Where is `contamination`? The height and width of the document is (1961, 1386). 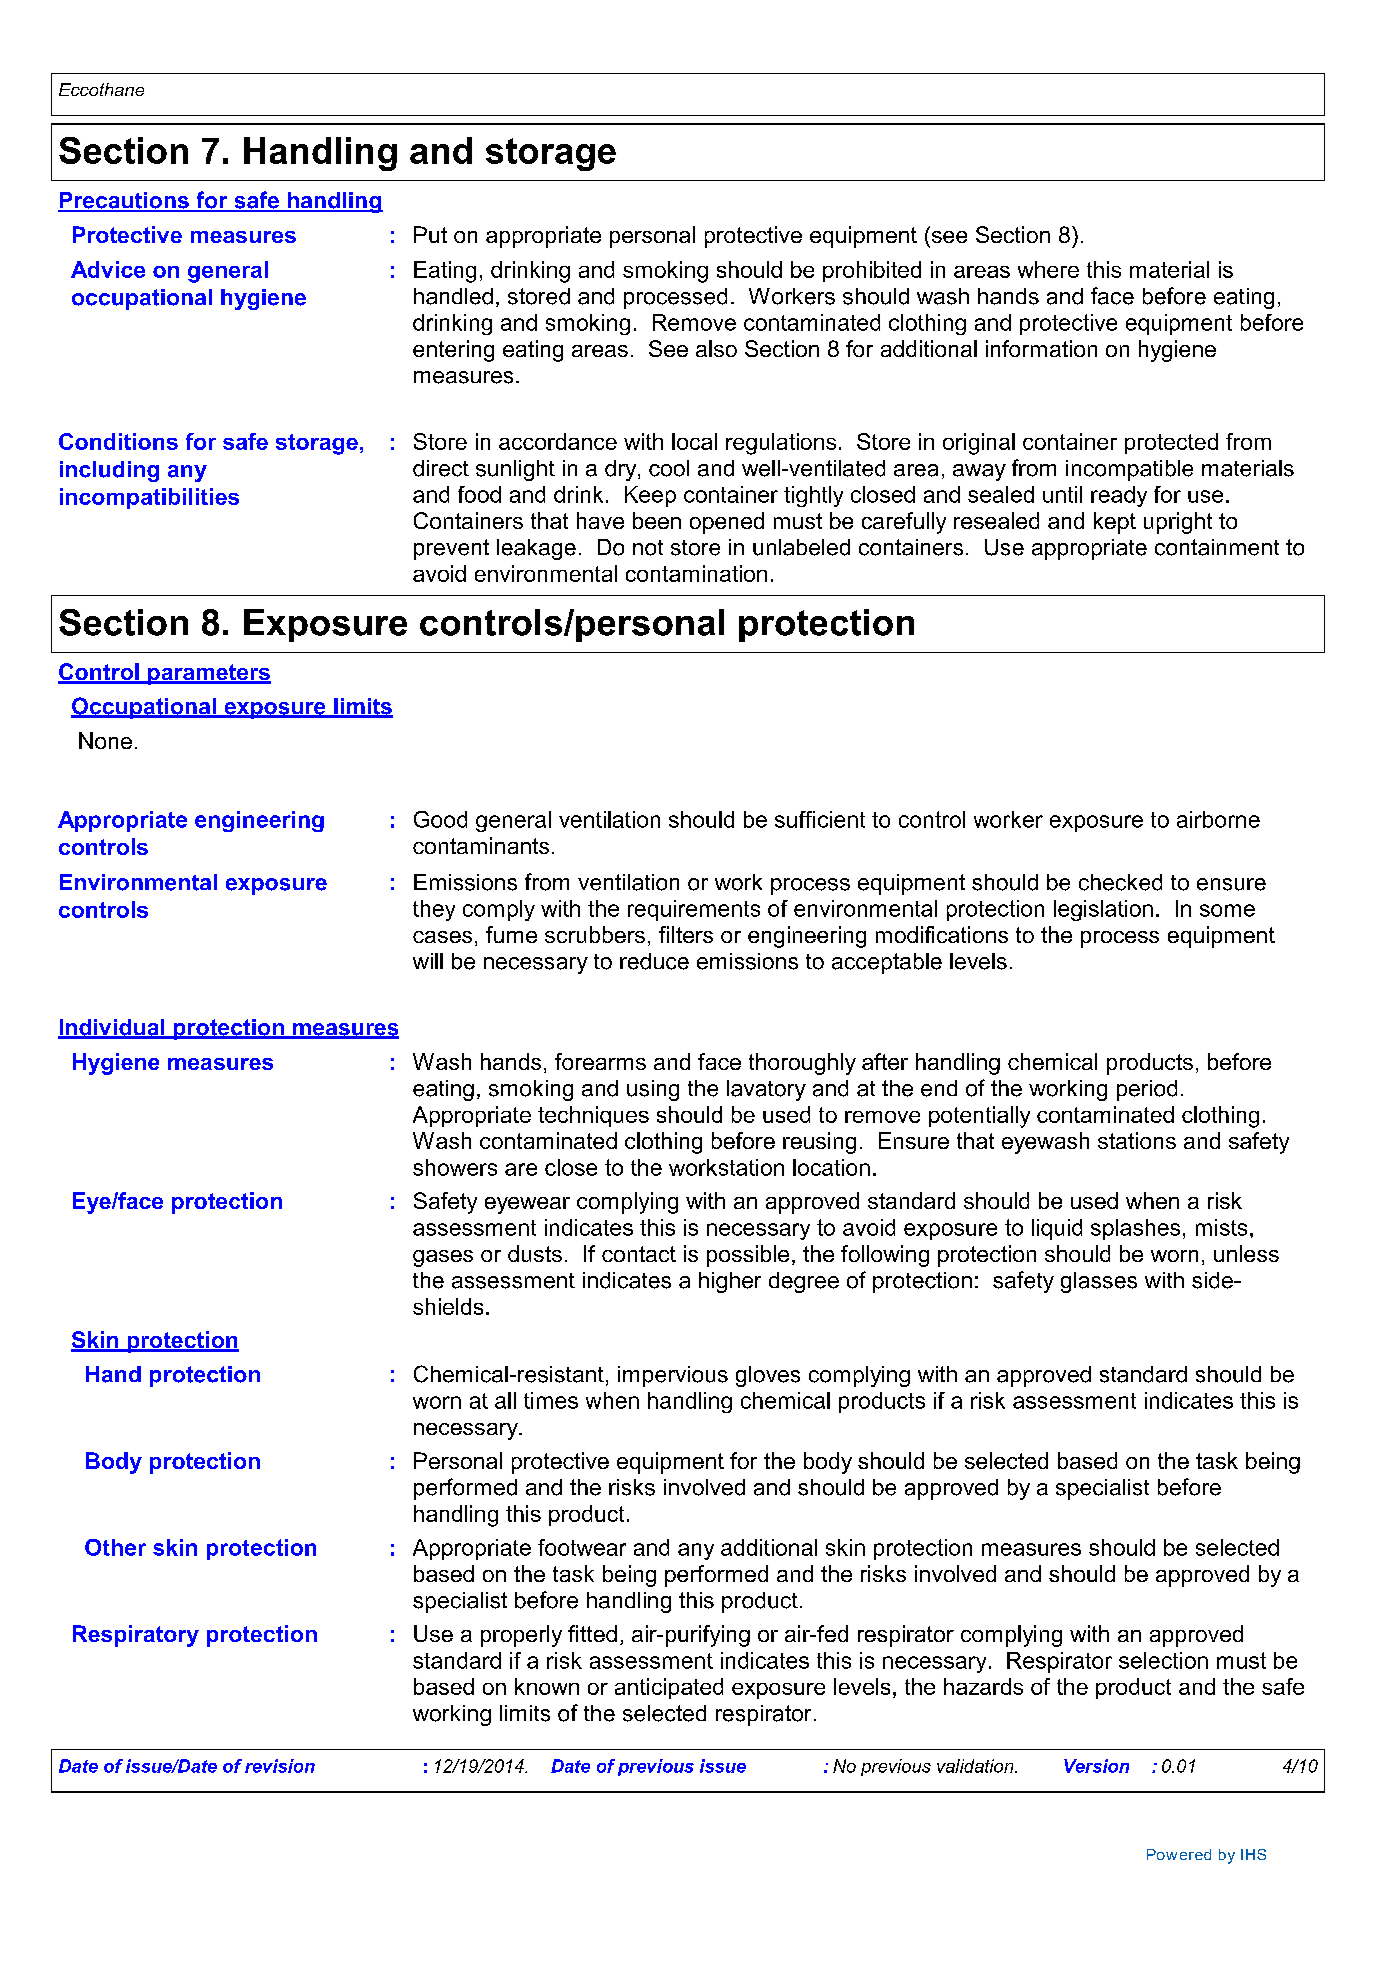 contamination is located at coordinates (696, 573).
